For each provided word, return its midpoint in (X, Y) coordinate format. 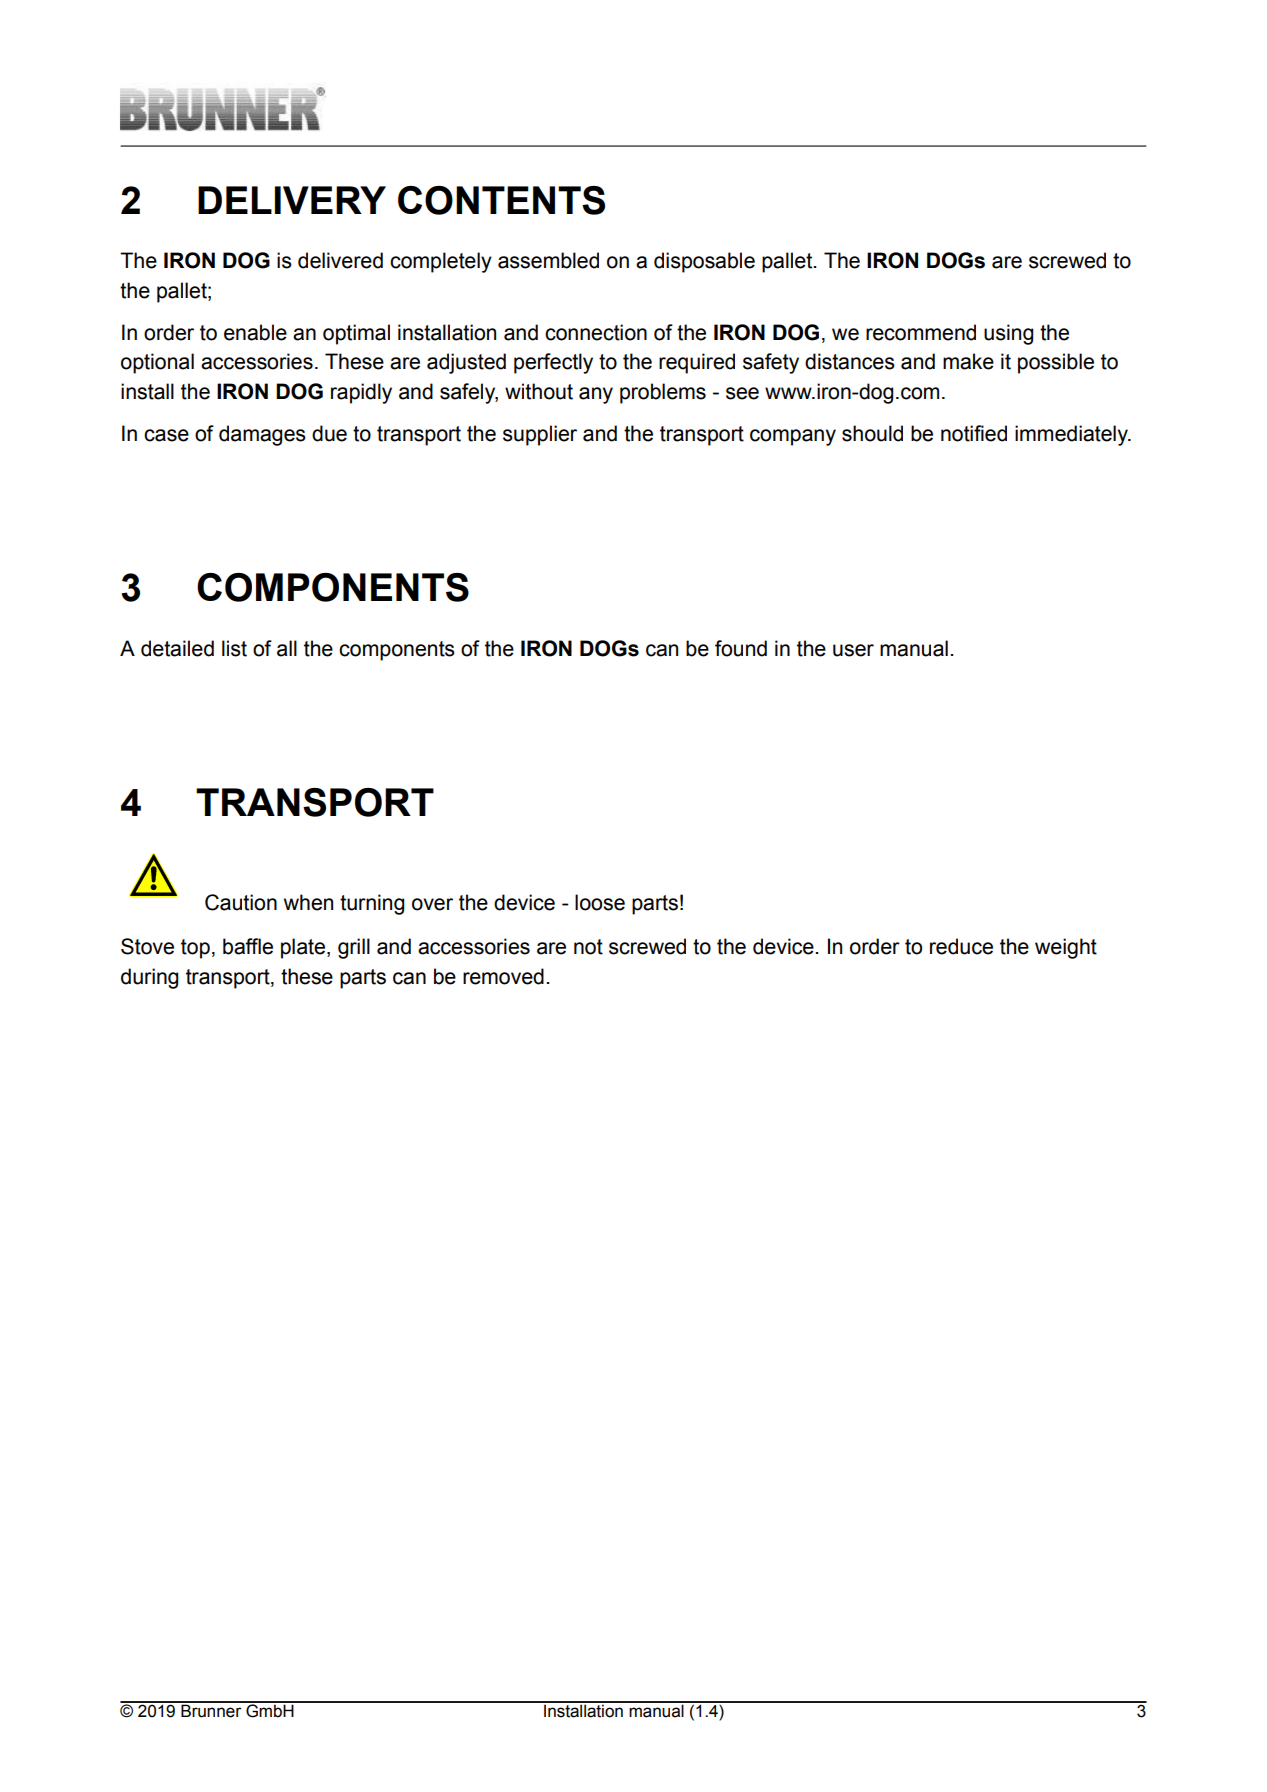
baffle (248, 946)
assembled (548, 260)
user (853, 650)
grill (354, 948)
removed (503, 976)
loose (600, 902)
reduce (961, 946)
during (149, 978)
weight (1066, 948)
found (741, 648)
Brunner (211, 1710)
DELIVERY (292, 200)
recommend (921, 332)
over (432, 904)
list (234, 648)
